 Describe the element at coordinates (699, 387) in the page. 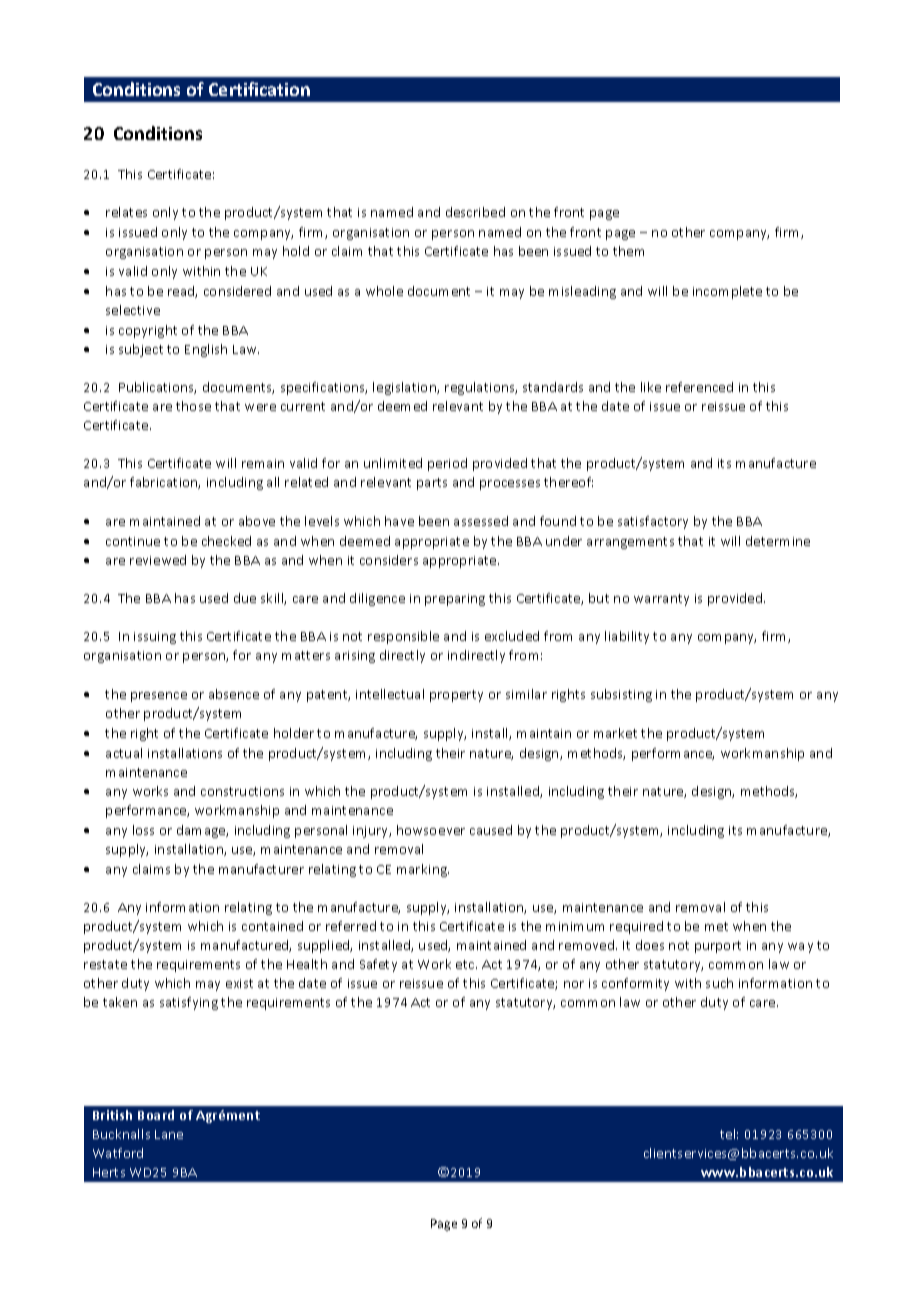

I see `referenced` at that location.
